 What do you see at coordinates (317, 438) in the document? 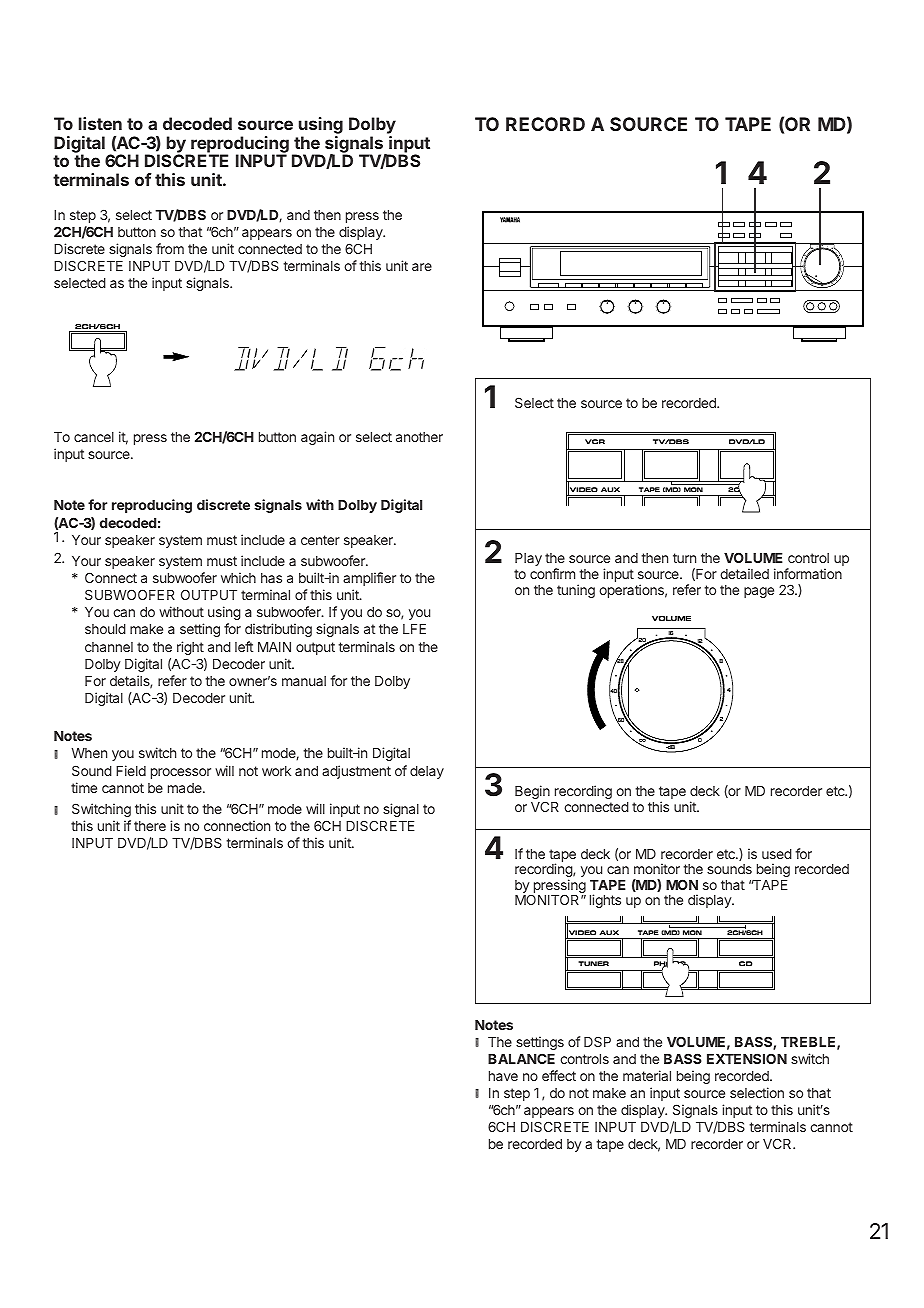
I see `again` at bounding box center [317, 438].
